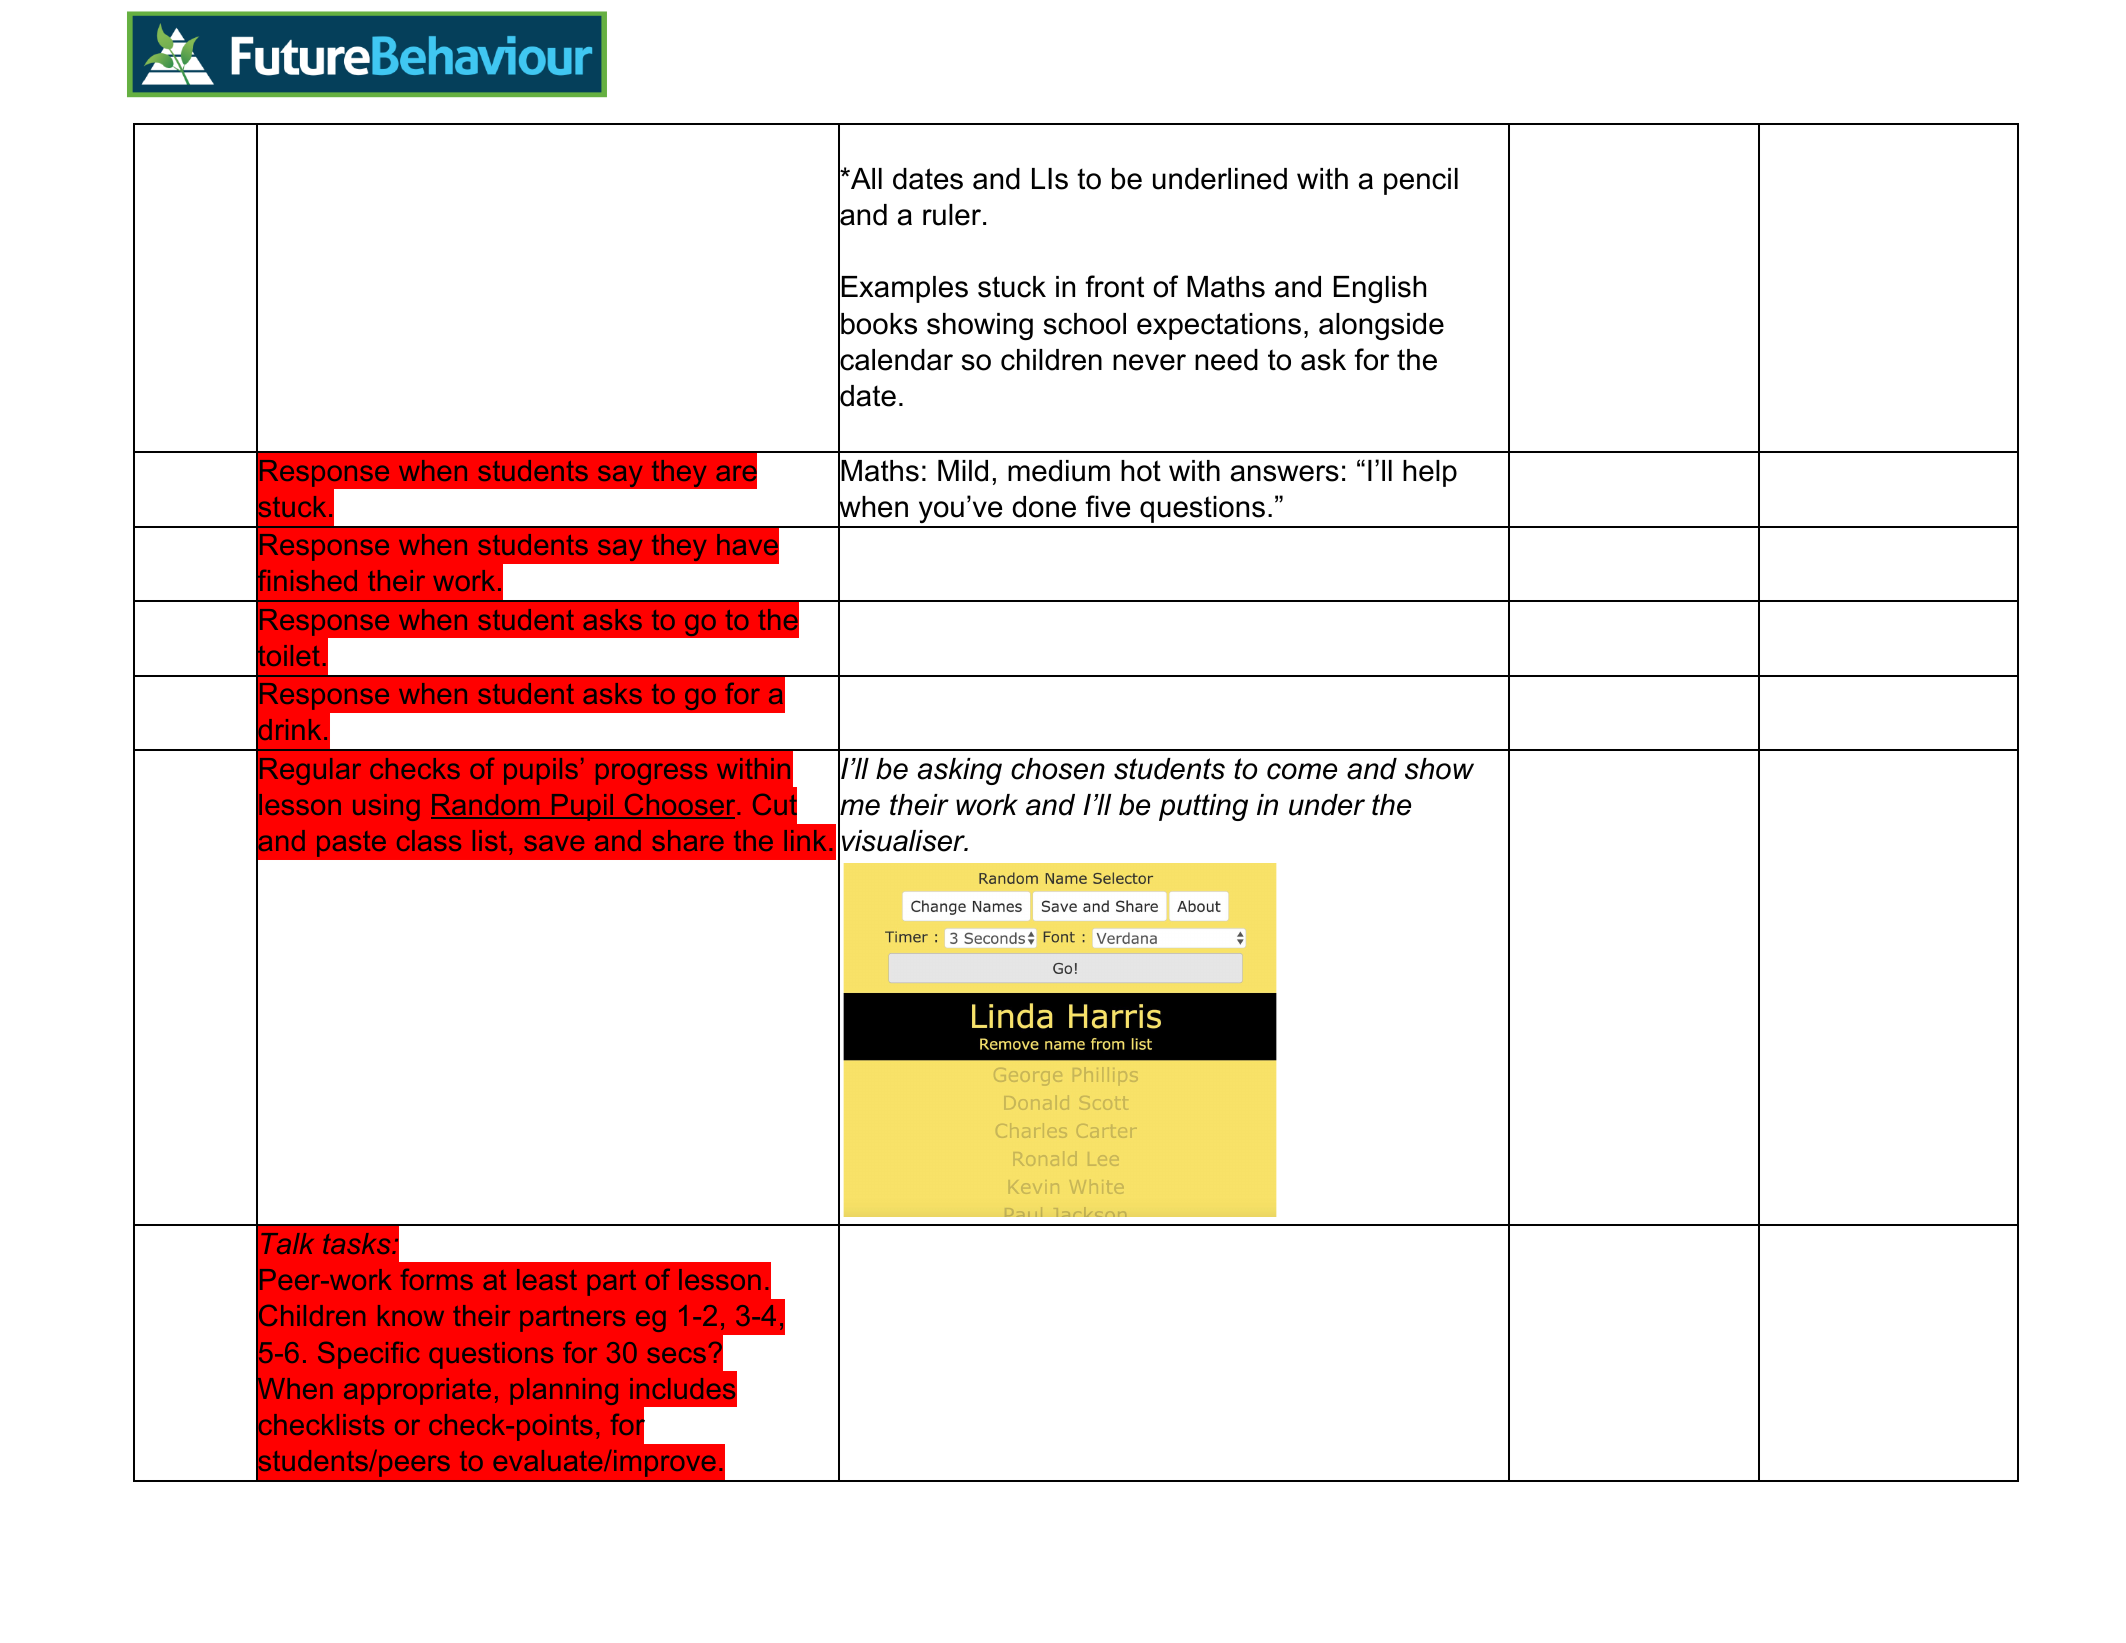 The image size is (2126, 1643). Describe the element at coordinates (386, 807) in the image. I see `using` at that location.
